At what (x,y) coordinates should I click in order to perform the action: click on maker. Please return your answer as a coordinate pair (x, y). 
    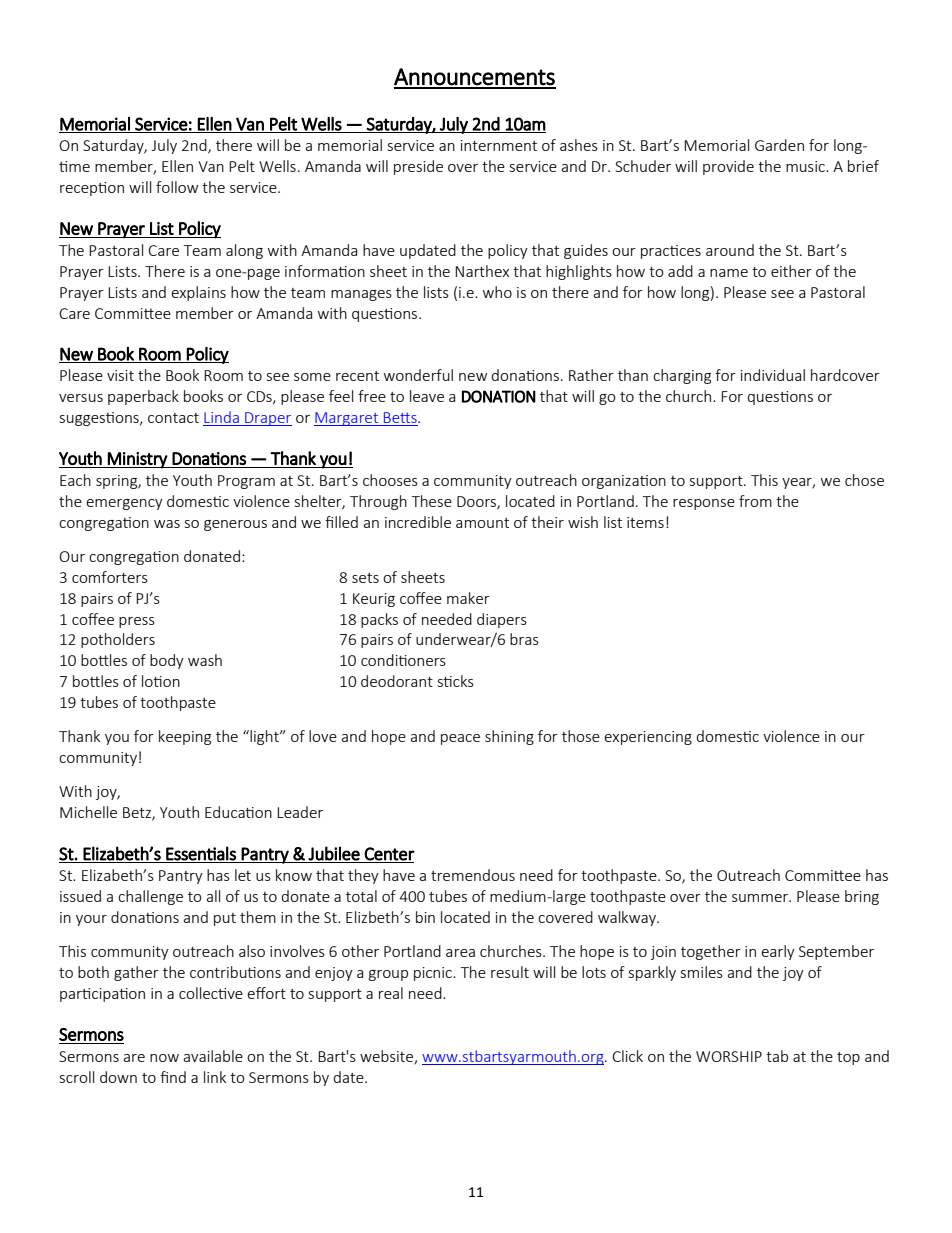
    Looking at the image, I should click on (468, 598).
